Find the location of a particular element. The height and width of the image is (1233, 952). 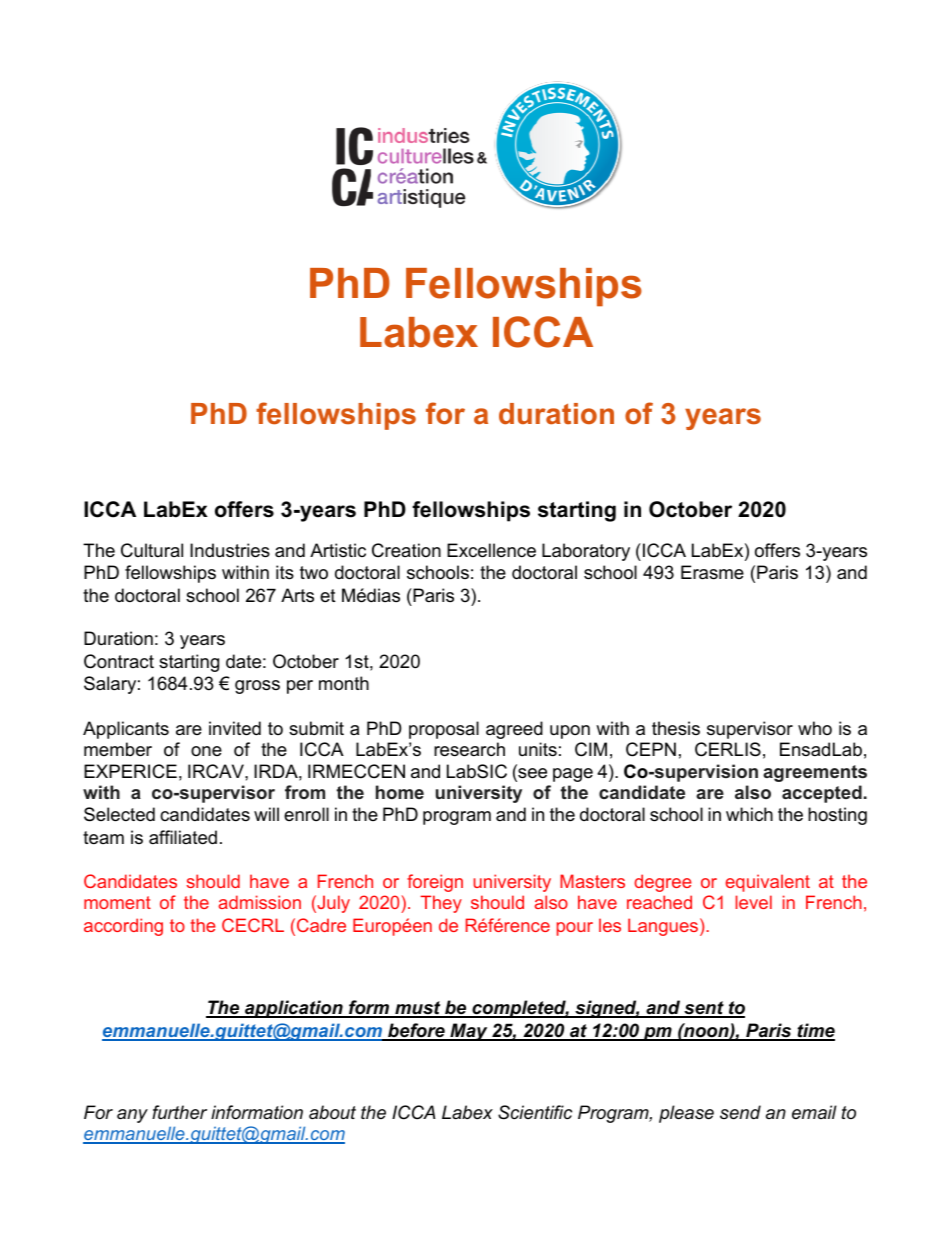

who is located at coordinates (815, 728).
